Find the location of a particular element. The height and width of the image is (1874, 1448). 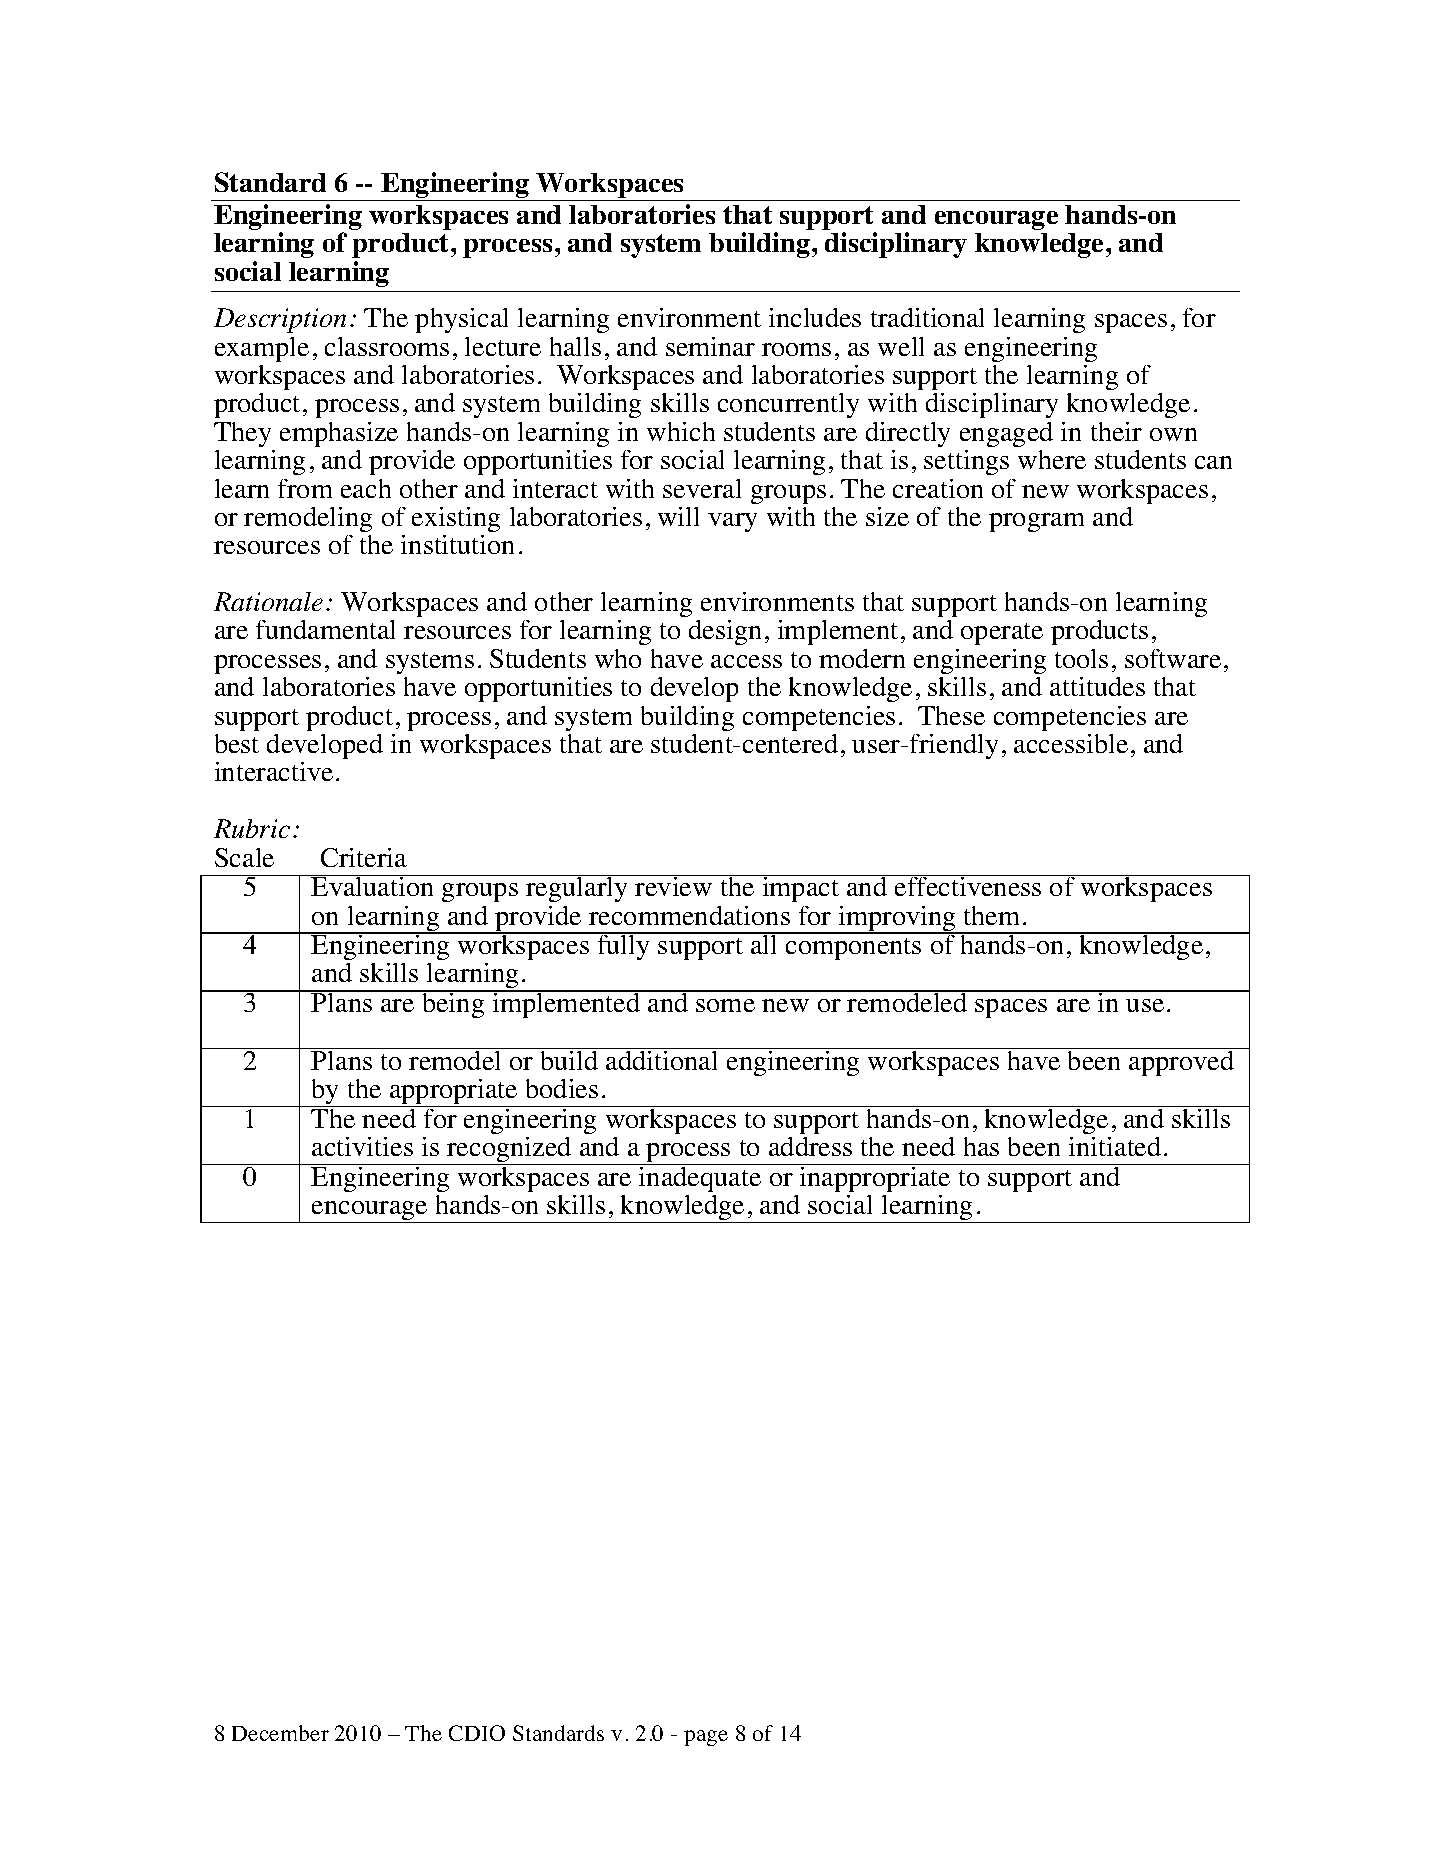

approved is located at coordinates (1181, 1063).
